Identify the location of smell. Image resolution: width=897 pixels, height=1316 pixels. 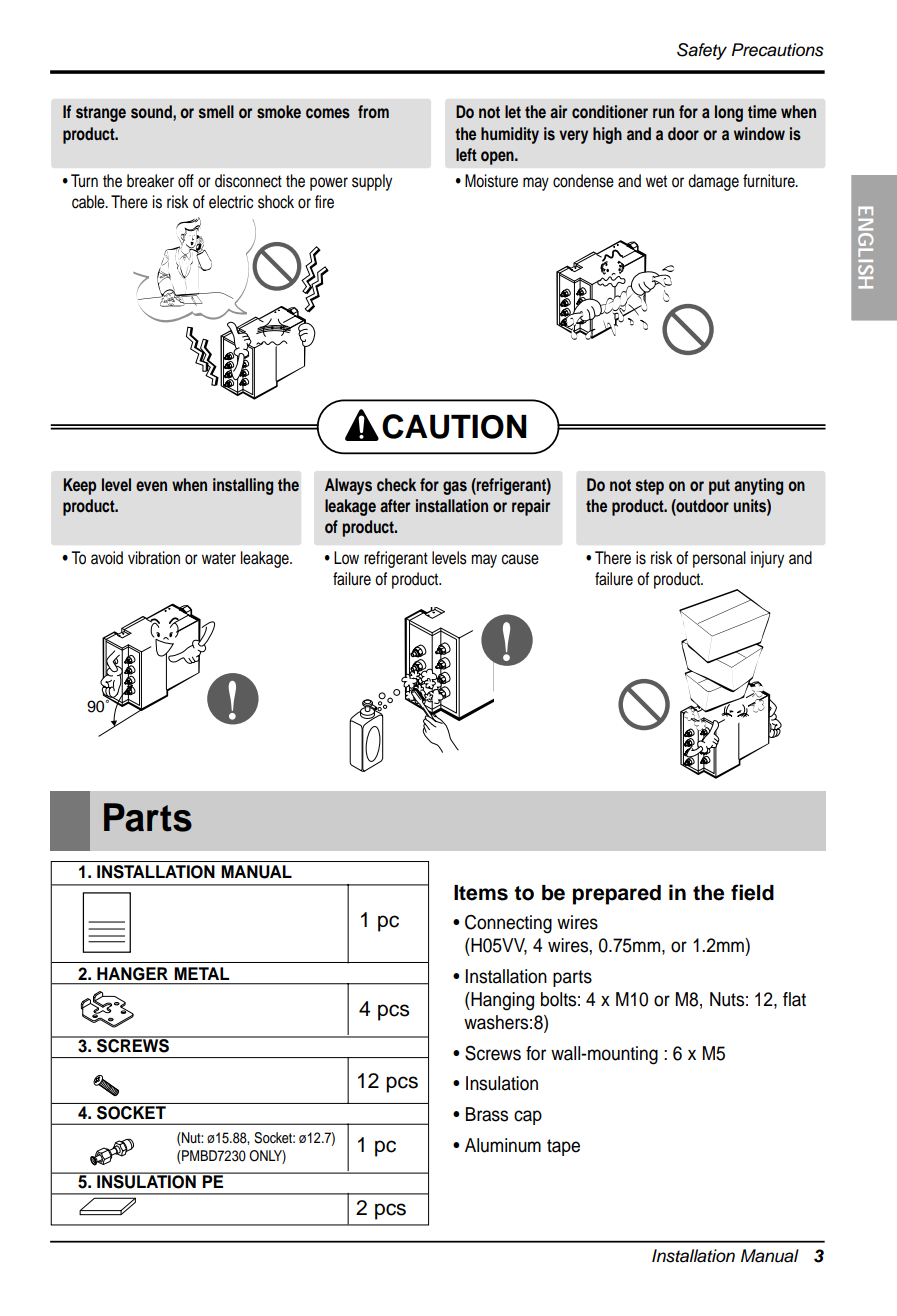
(216, 112).
